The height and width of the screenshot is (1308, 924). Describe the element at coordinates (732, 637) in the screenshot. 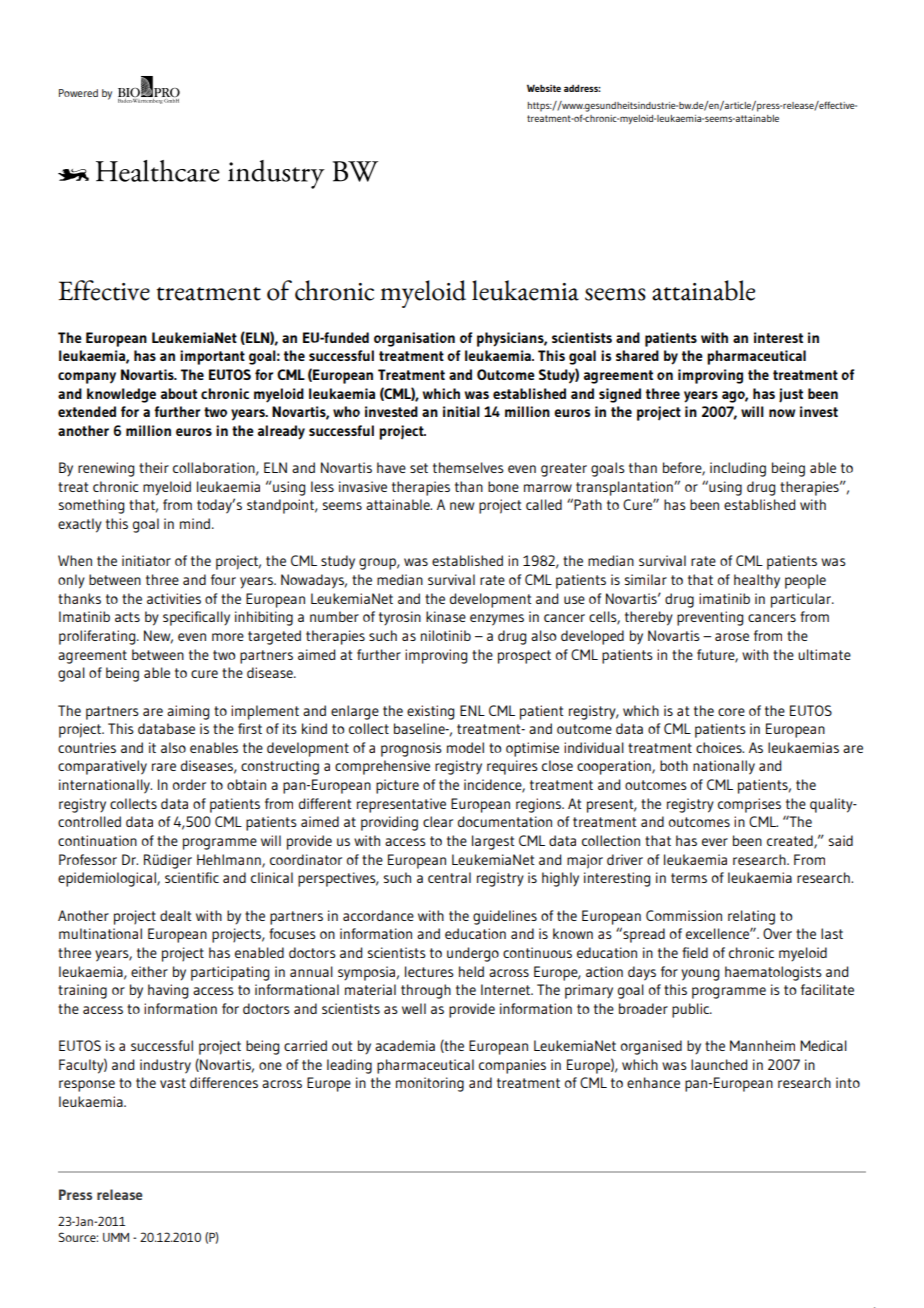

I see `arose` at that location.
